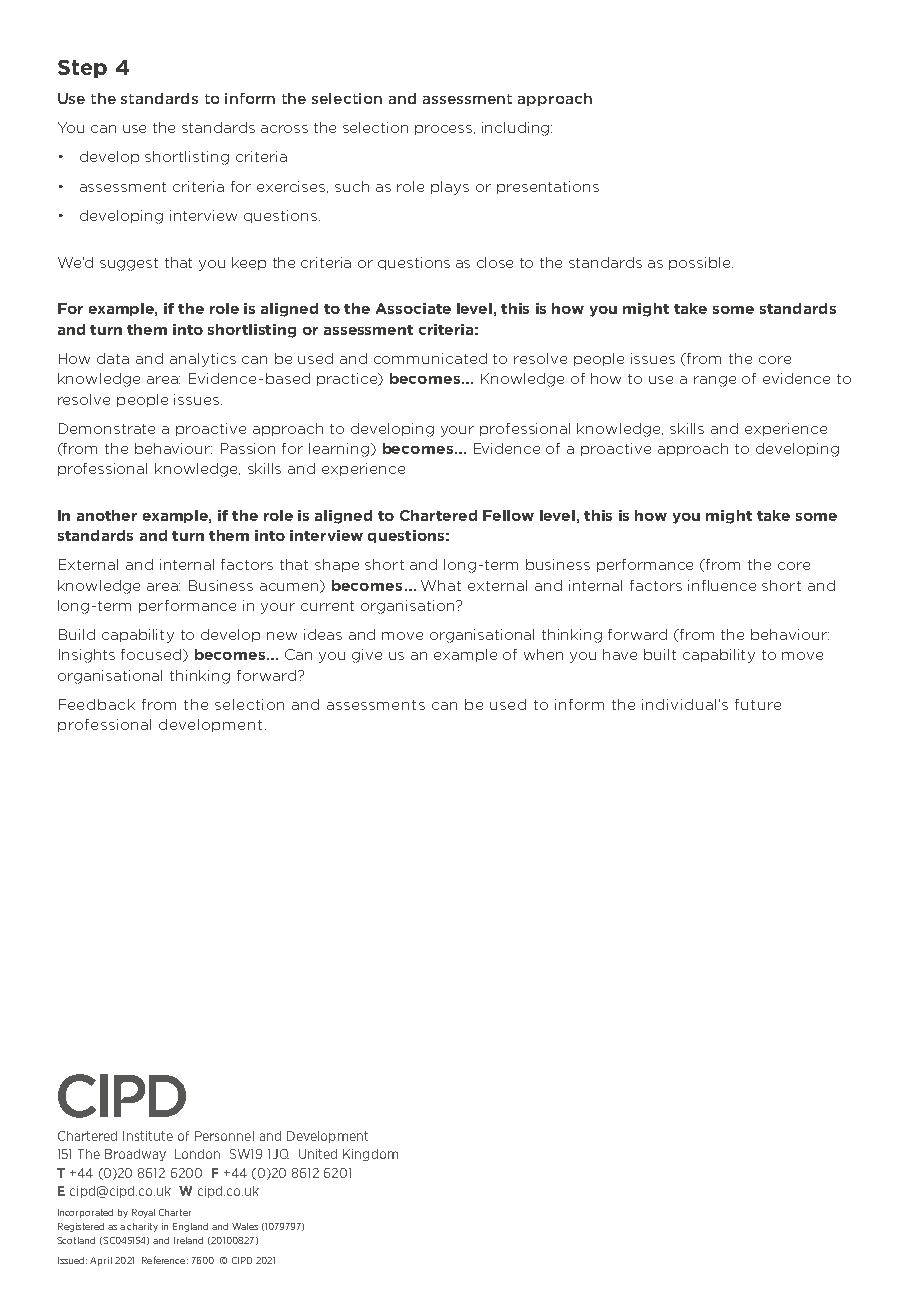 The width and height of the screenshot is (924, 1308). What do you see at coordinates (548, 187) in the screenshot?
I see `presentations` at bounding box center [548, 187].
